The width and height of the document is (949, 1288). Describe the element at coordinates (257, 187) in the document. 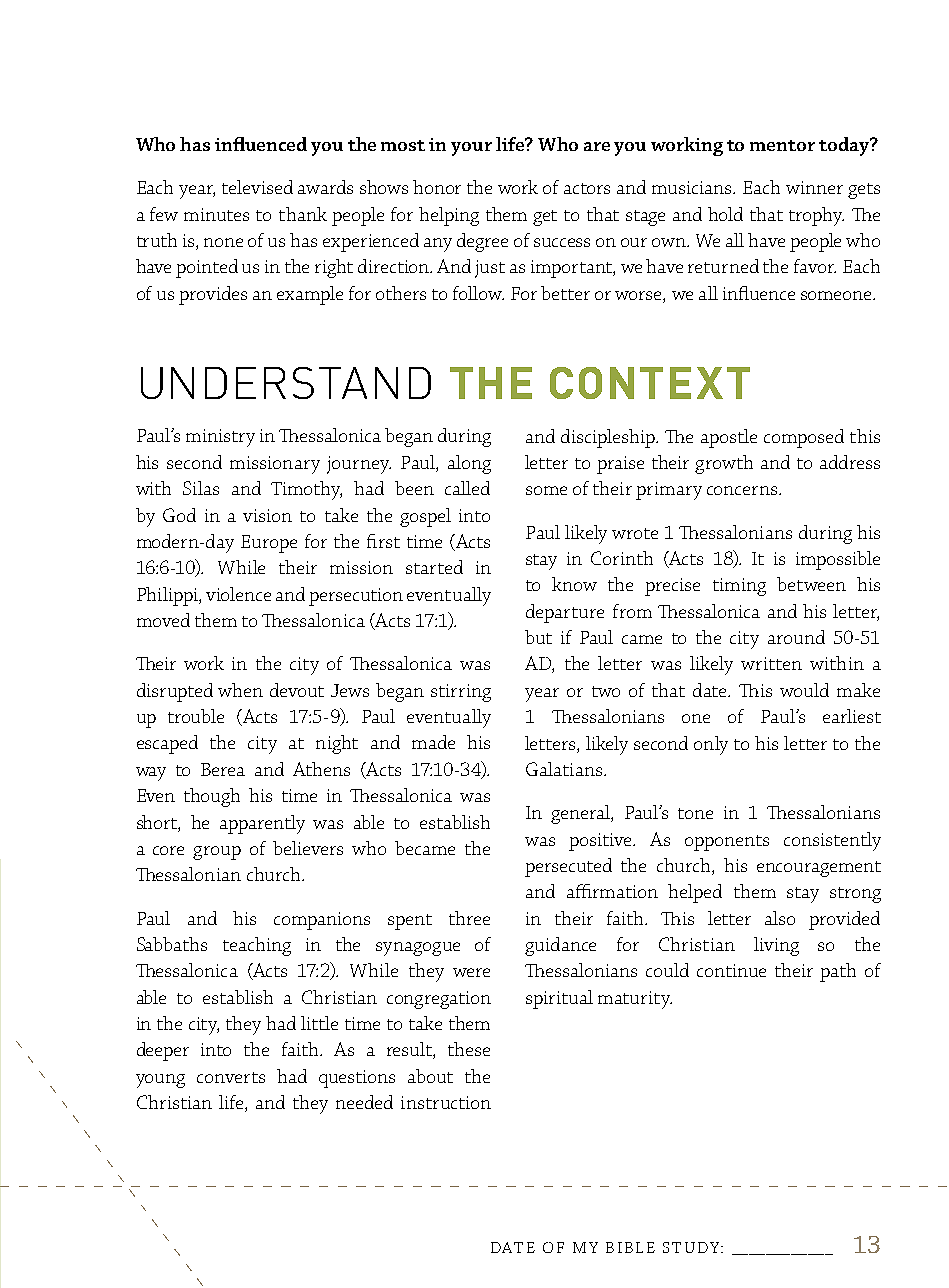

I see `televised` at that location.
